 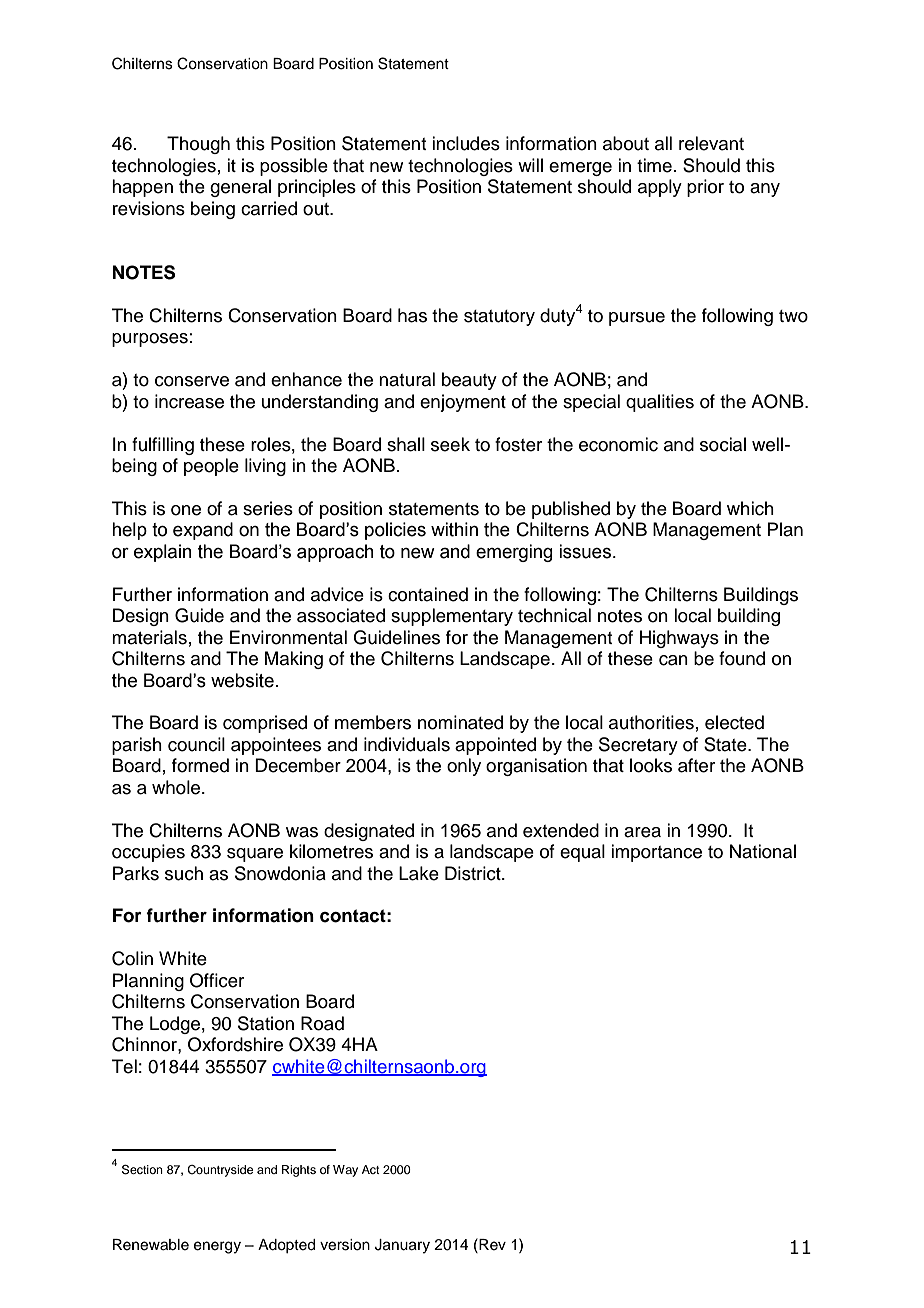 What do you see at coordinates (402, 1246) in the image?
I see `January` at bounding box center [402, 1246].
